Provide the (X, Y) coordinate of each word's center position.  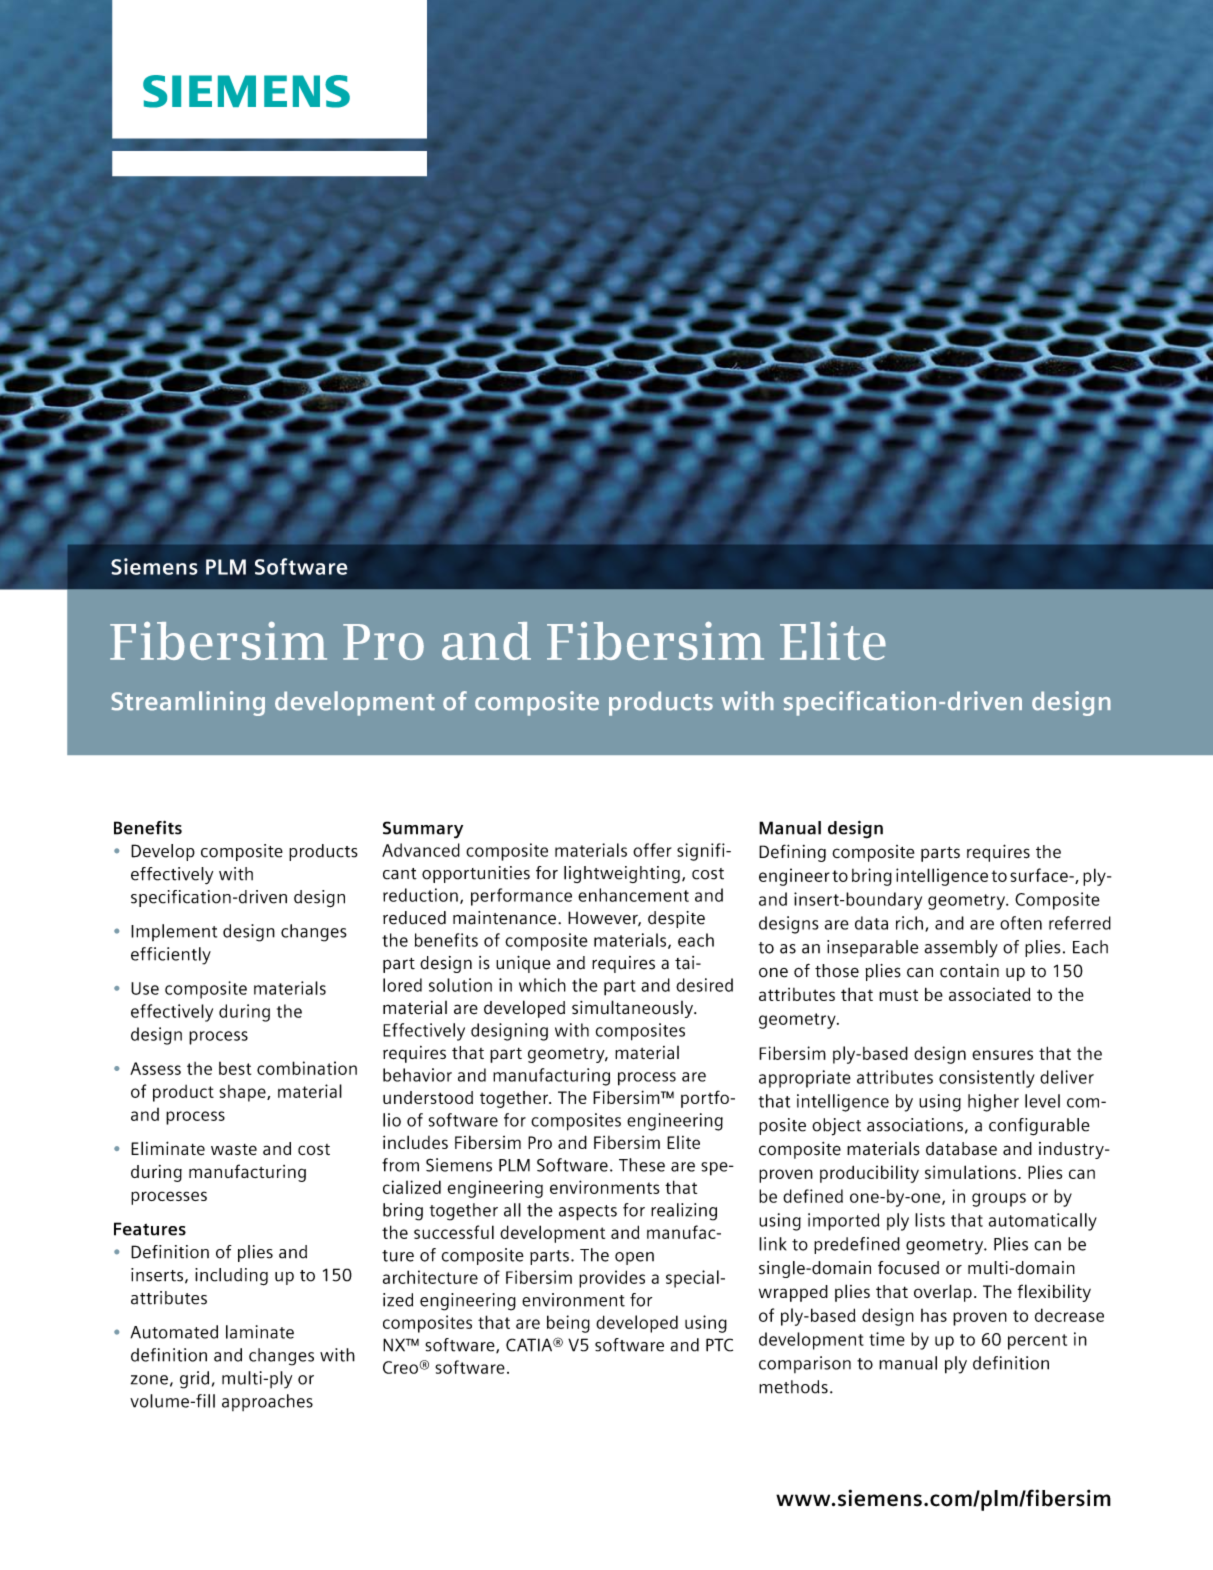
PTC (719, 1345)
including (231, 1277)
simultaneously (633, 1009)
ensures (1002, 1055)
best (235, 1068)
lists (930, 1220)
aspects (588, 1213)
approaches (267, 1402)
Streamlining (188, 703)
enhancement (633, 895)
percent (1037, 1342)
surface (1040, 875)
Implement (174, 932)
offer (652, 850)
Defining (792, 853)
